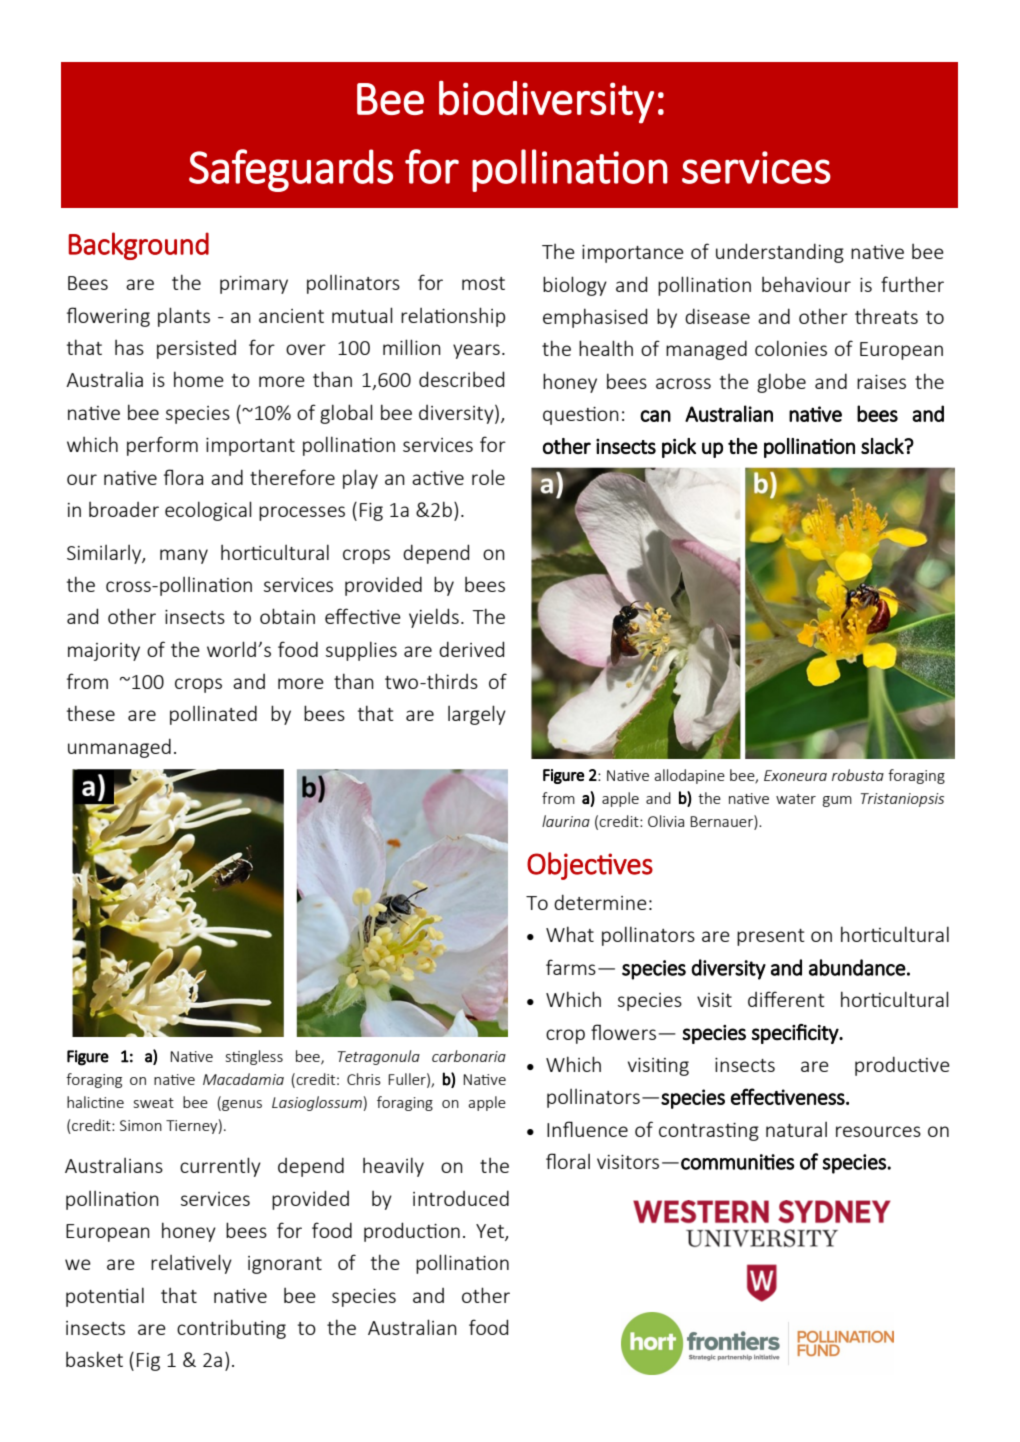  What do you see at coordinates (213, 715) in the screenshot?
I see `pollinated` at bounding box center [213, 715].
